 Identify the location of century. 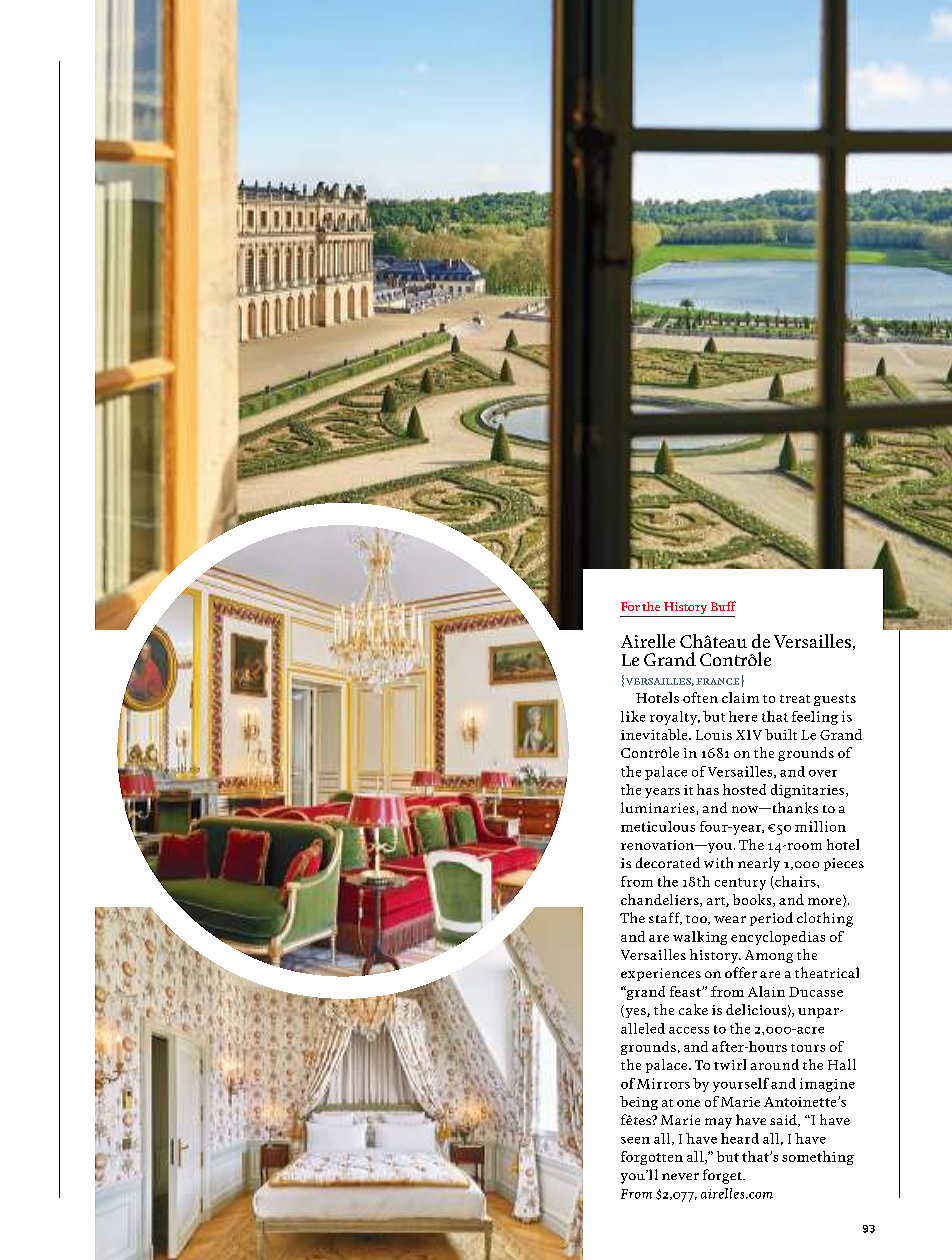
(740, 884).
